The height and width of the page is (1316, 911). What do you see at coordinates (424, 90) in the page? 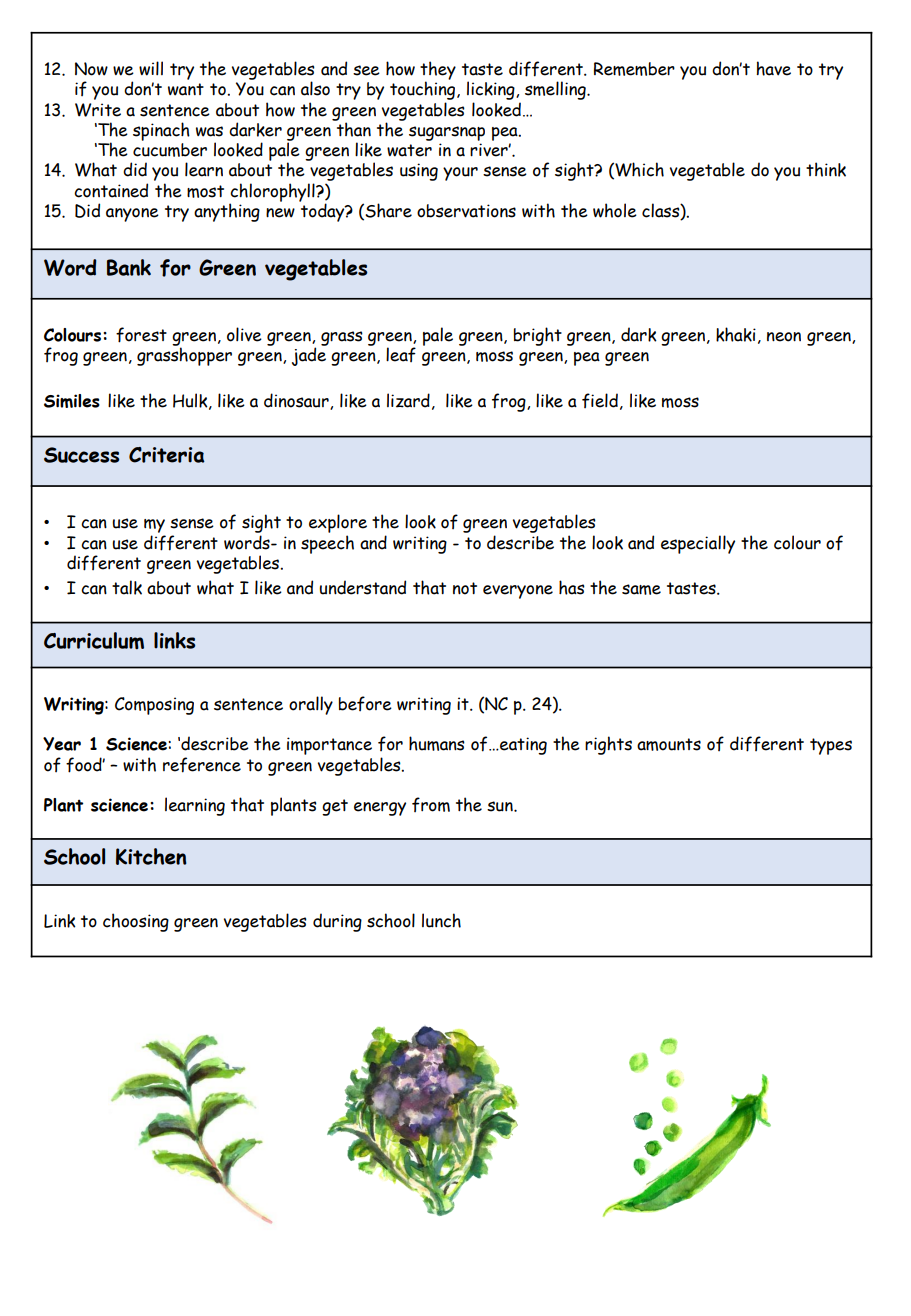
I see `touching` at bounding box center [424, 90].
